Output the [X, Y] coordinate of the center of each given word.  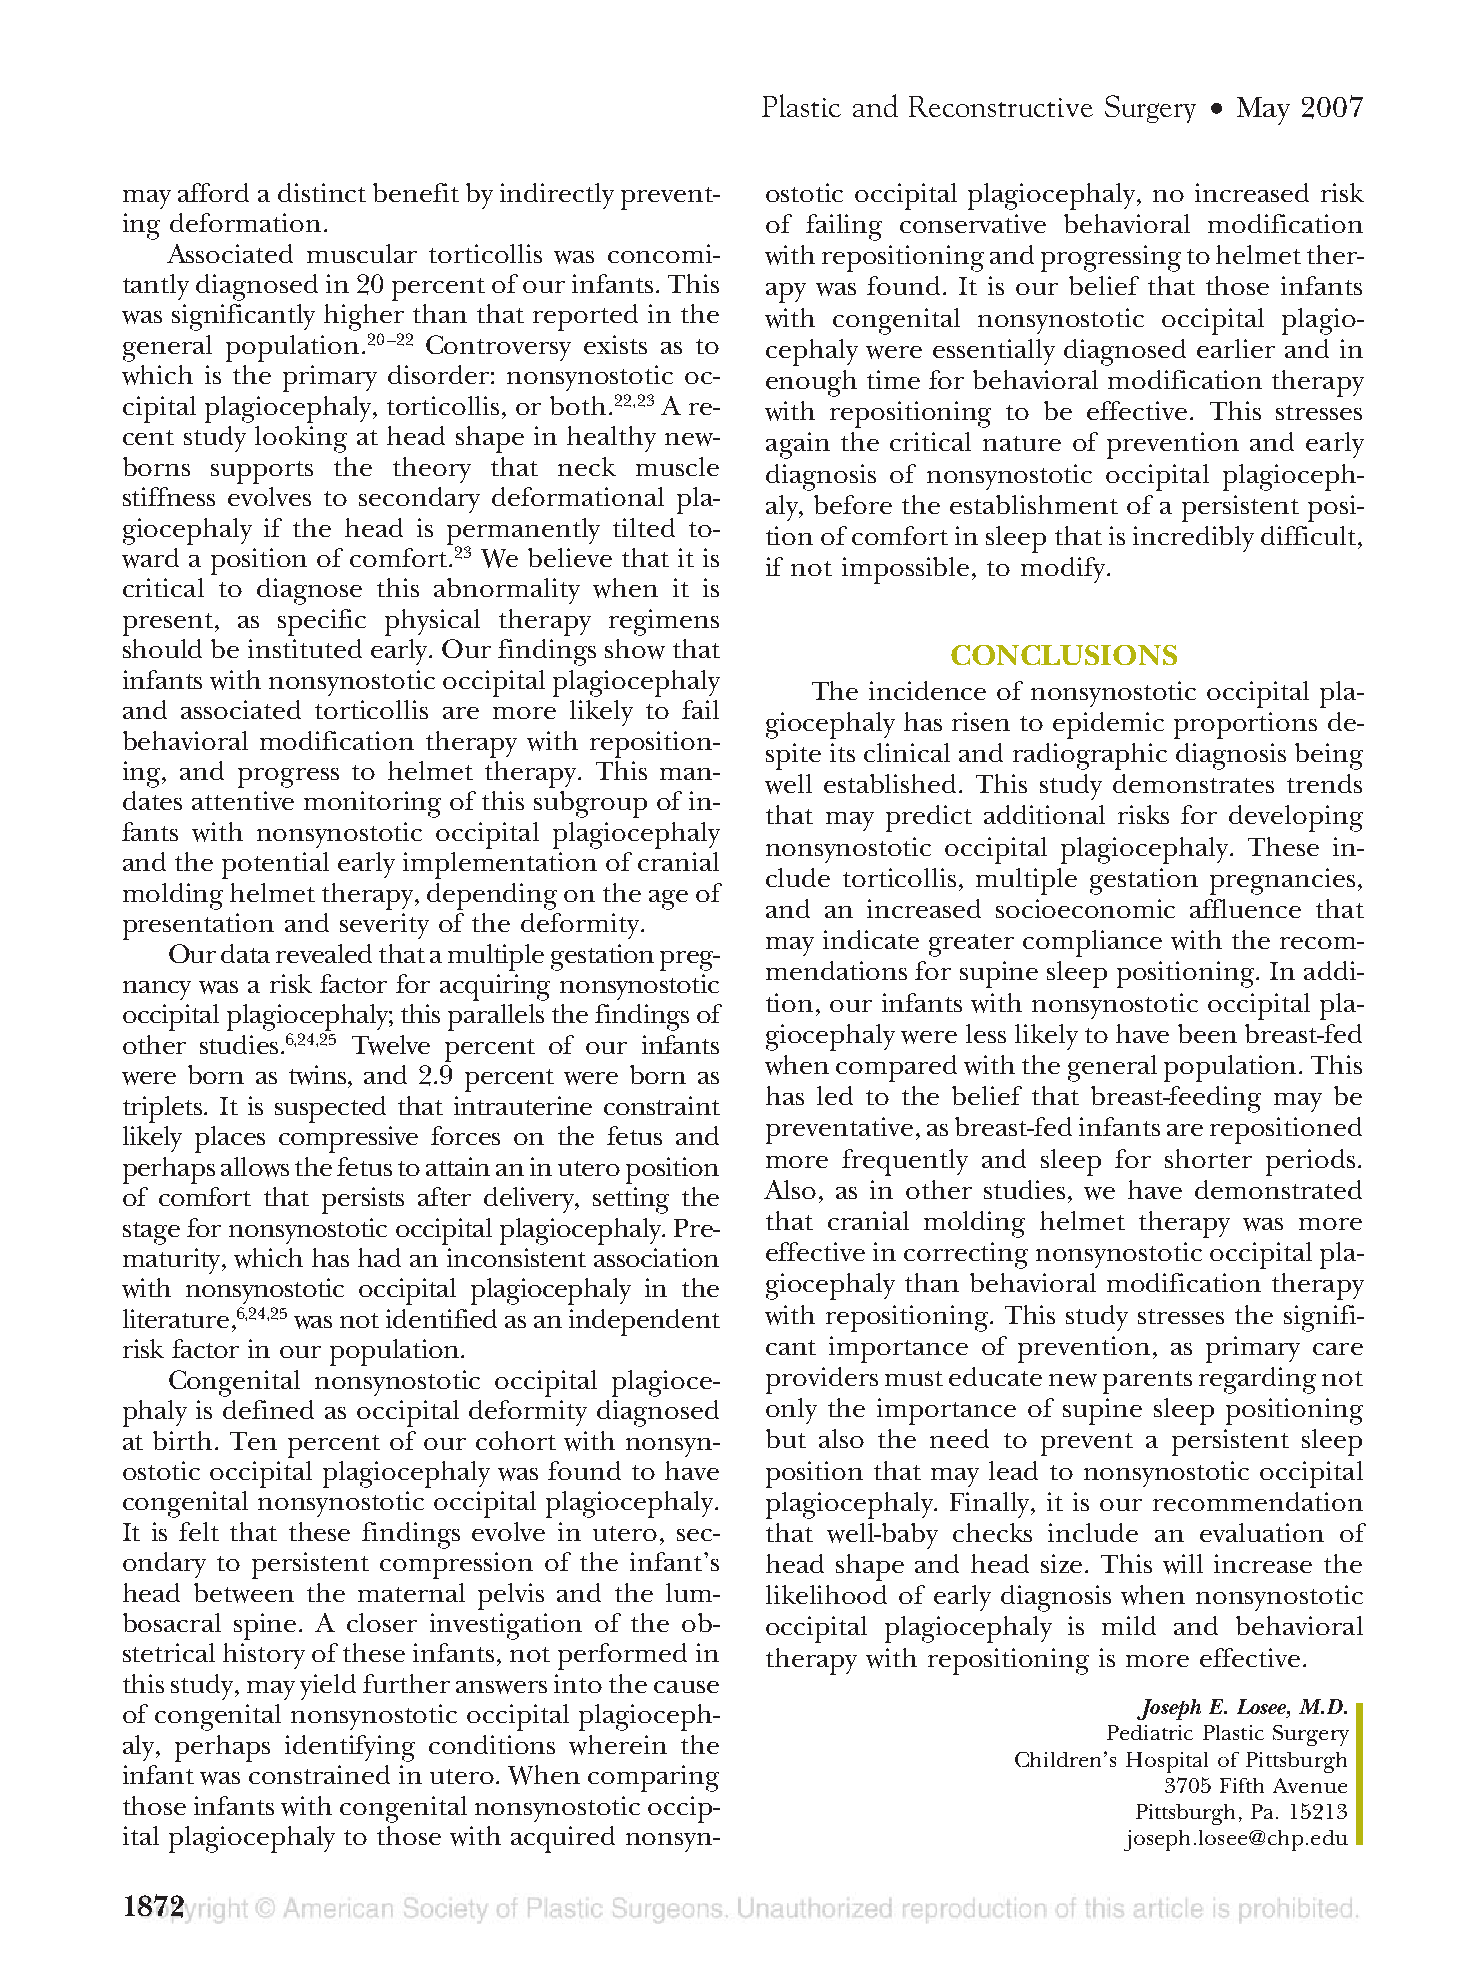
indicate [871, 939]
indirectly [557, 196]
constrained [319, 1774]
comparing [653, 1778]
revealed [324, 953]
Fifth [1242, 1785]
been [1207, 1033]
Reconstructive [1001, 106]
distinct [322, 192]
